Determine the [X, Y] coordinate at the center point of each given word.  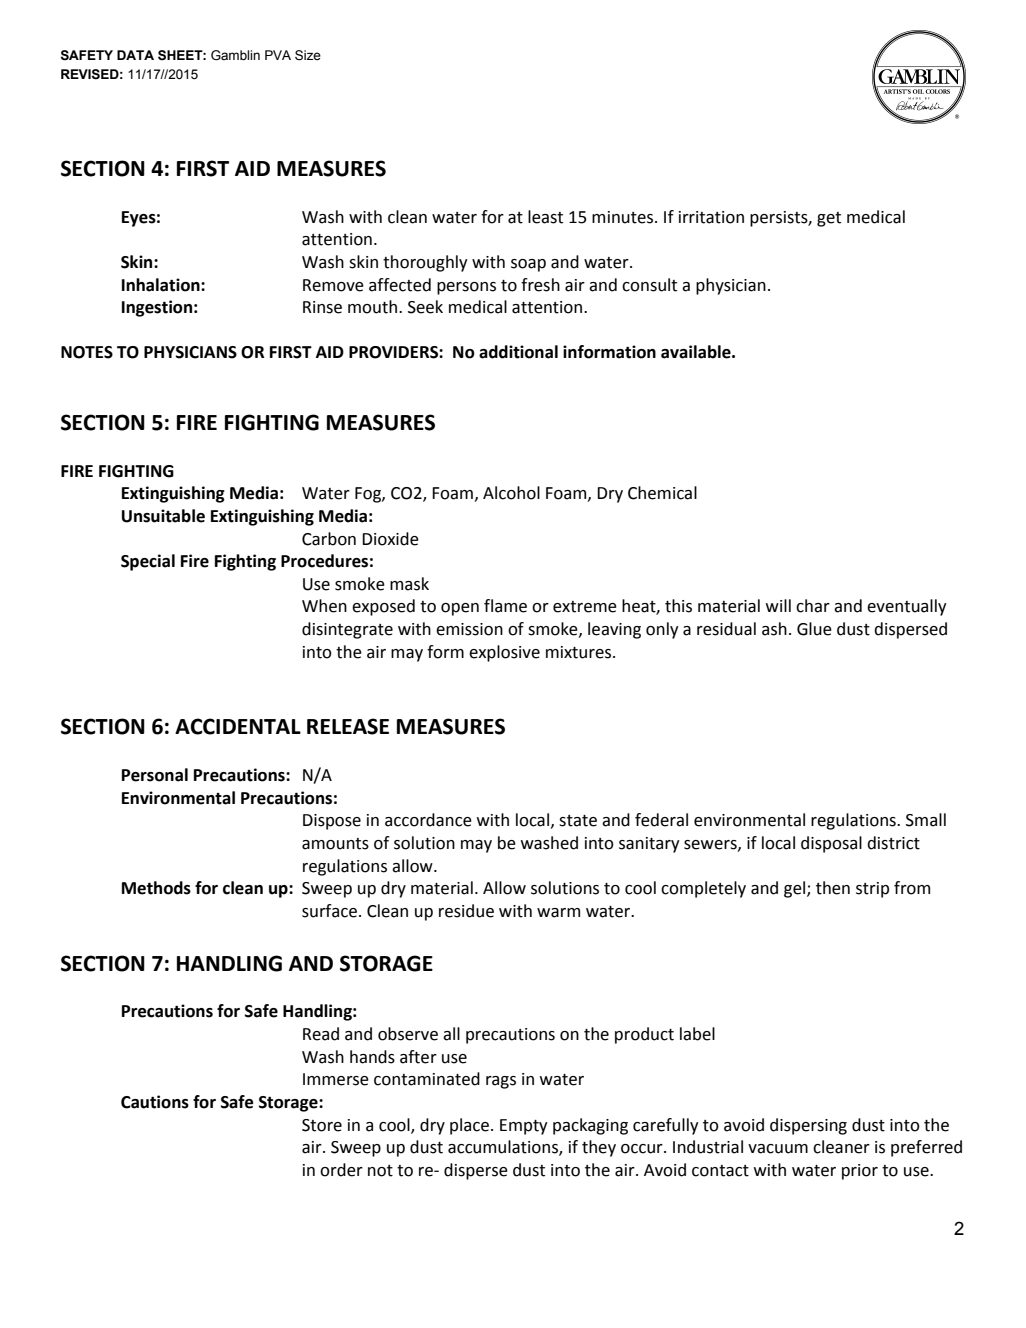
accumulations [504, 1148]
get [829, 219]
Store [322, 1125]
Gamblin [235, 55]
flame [505, 606]
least [545, 217]
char [813, 606]
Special [148, 562]
